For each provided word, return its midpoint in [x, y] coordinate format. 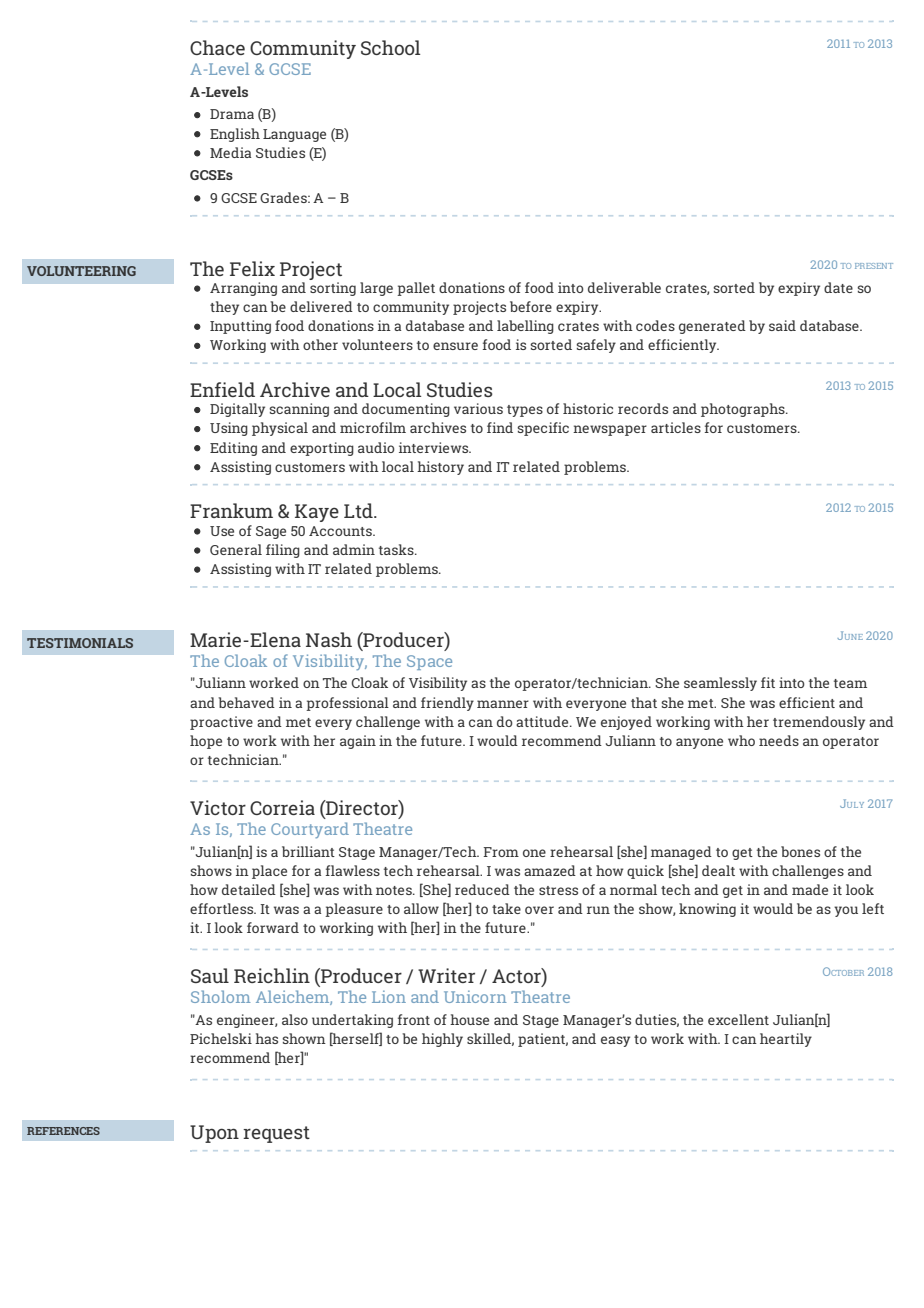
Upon [214, 1134]
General [236, 549]
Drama [232, 114]
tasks [397, 549]
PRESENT [874, 266]
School [390, 47]
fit [768, 682]
